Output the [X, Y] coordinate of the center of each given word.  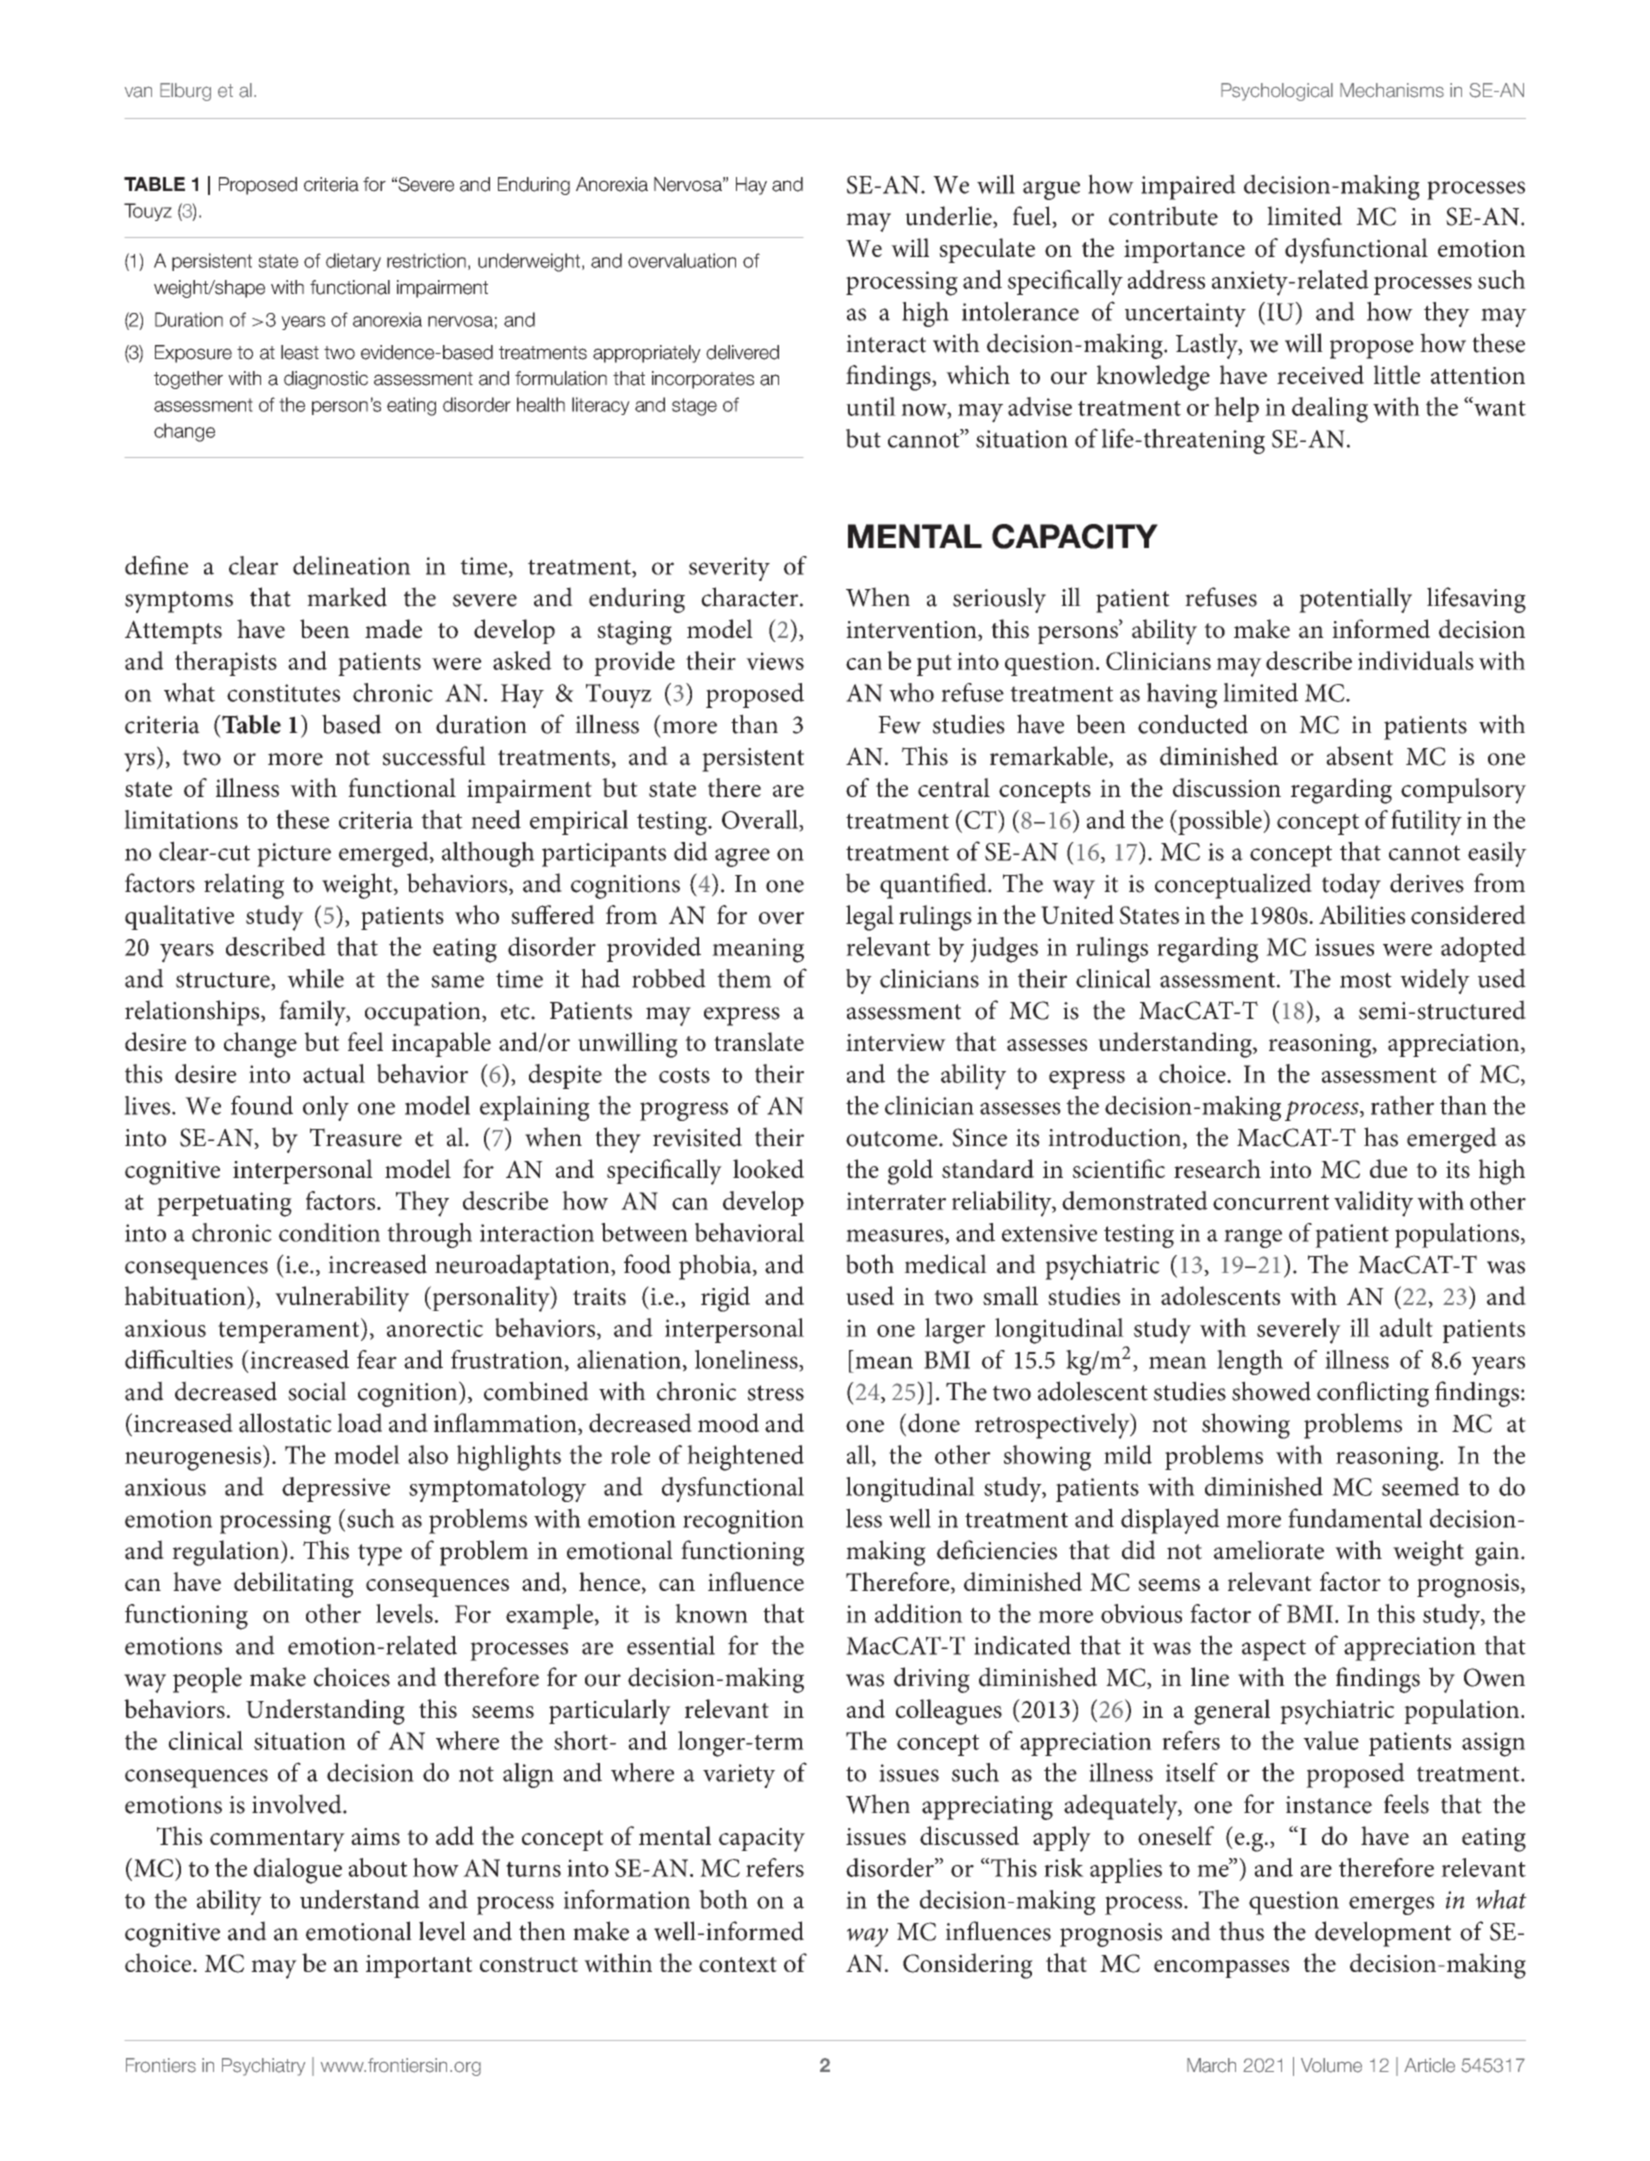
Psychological [1277, 92]
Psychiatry [263, 2067]
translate [759, 1041]
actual [334, 1073]
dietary [353, 262]
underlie [949, 217]
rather [1402, 1105]
